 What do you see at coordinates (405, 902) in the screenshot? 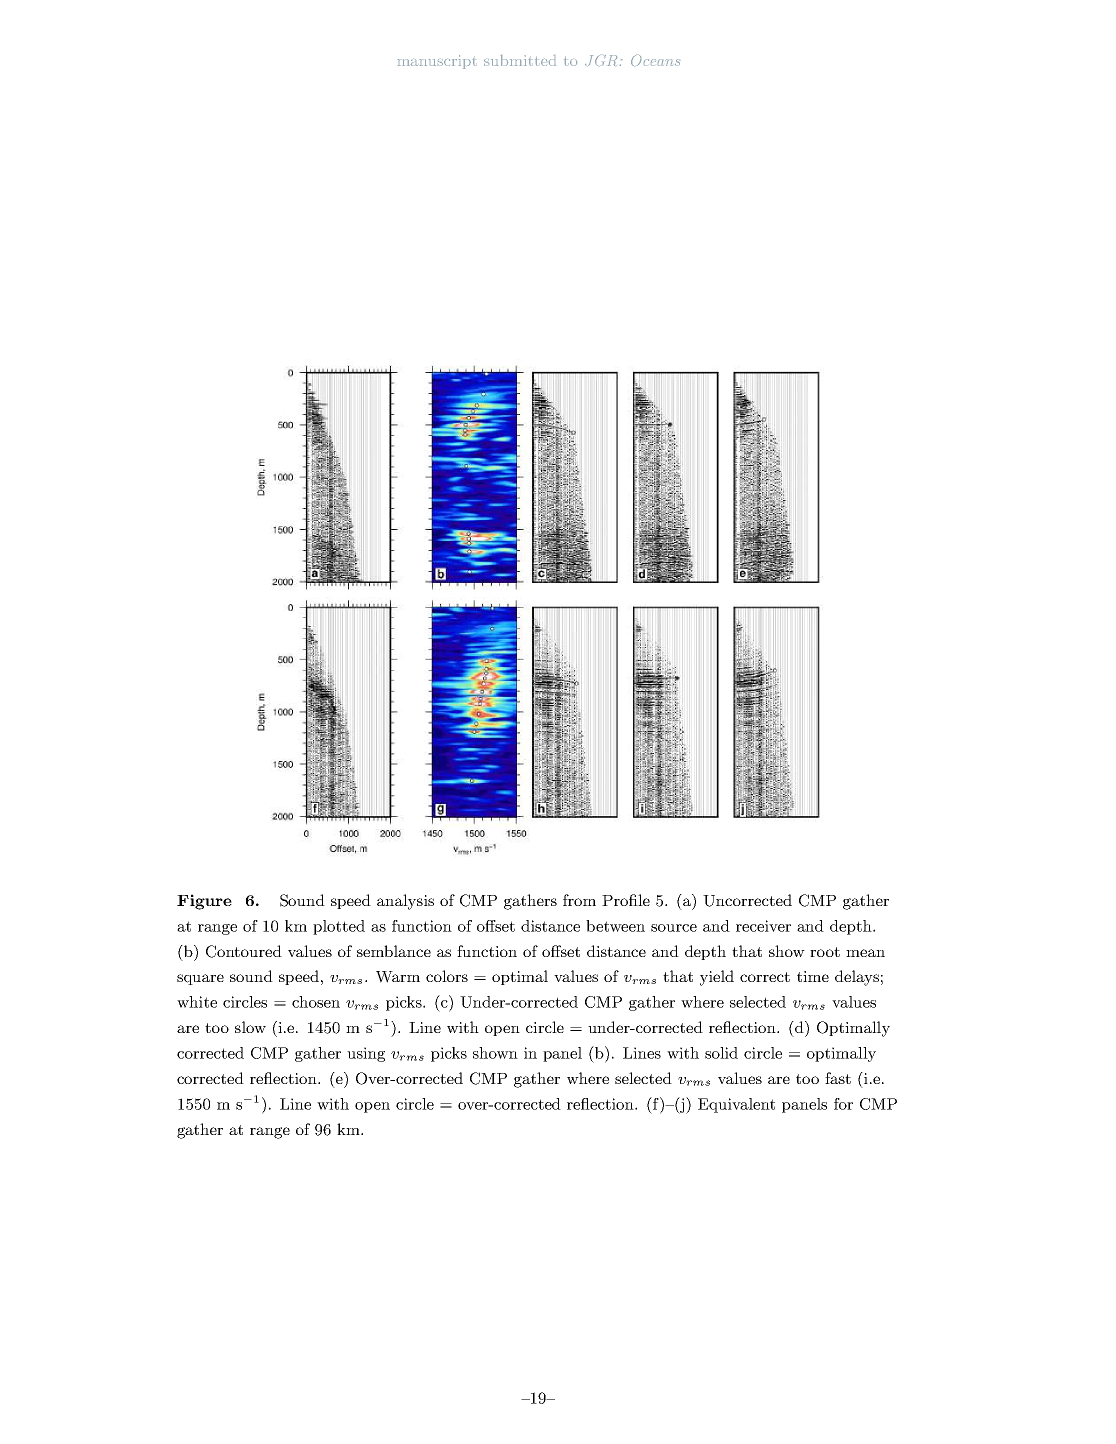
I see `analysis` at bounding box center [405, 902].
